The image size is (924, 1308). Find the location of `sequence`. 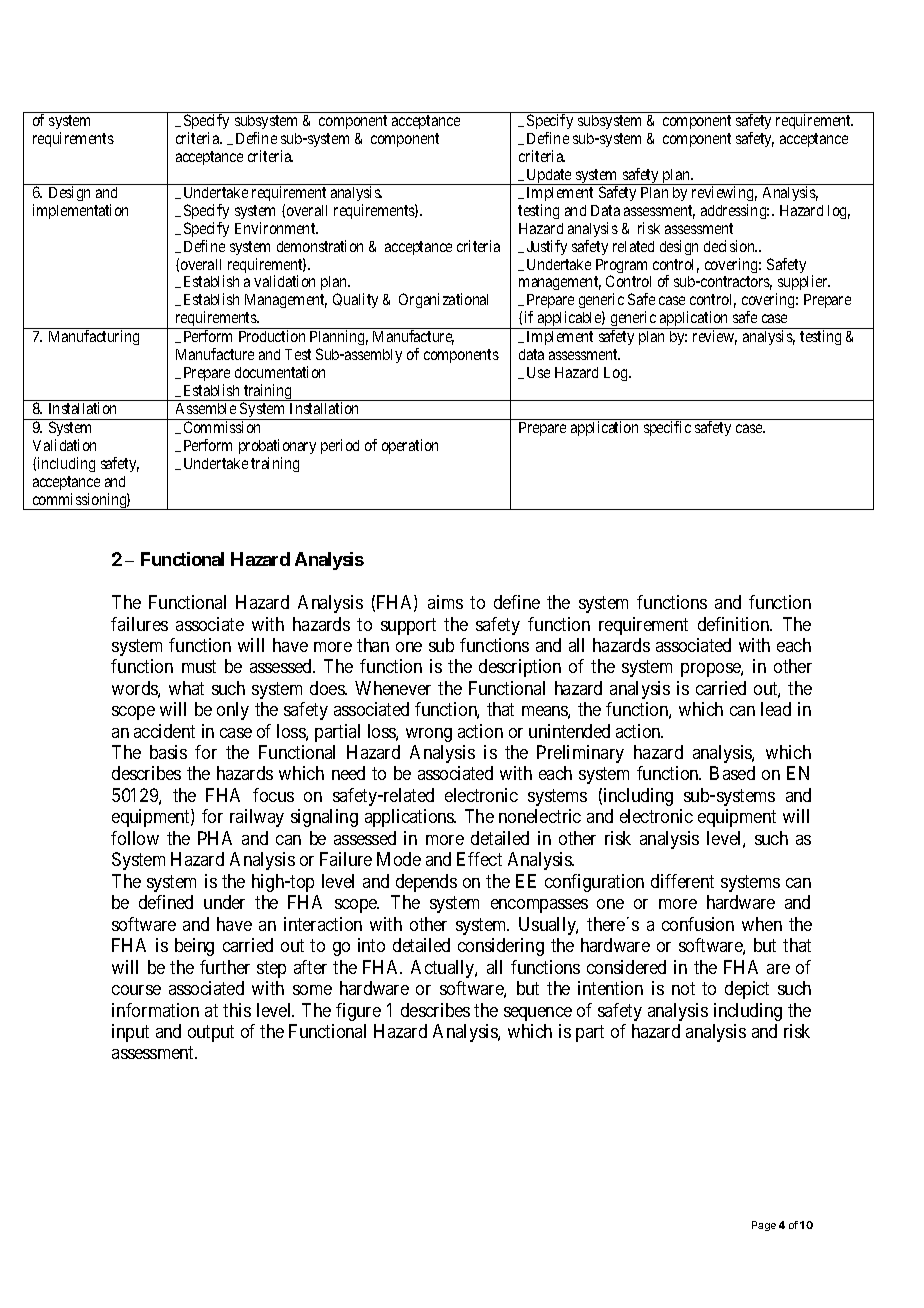

sequence is located at coordinates (538, 1014).
